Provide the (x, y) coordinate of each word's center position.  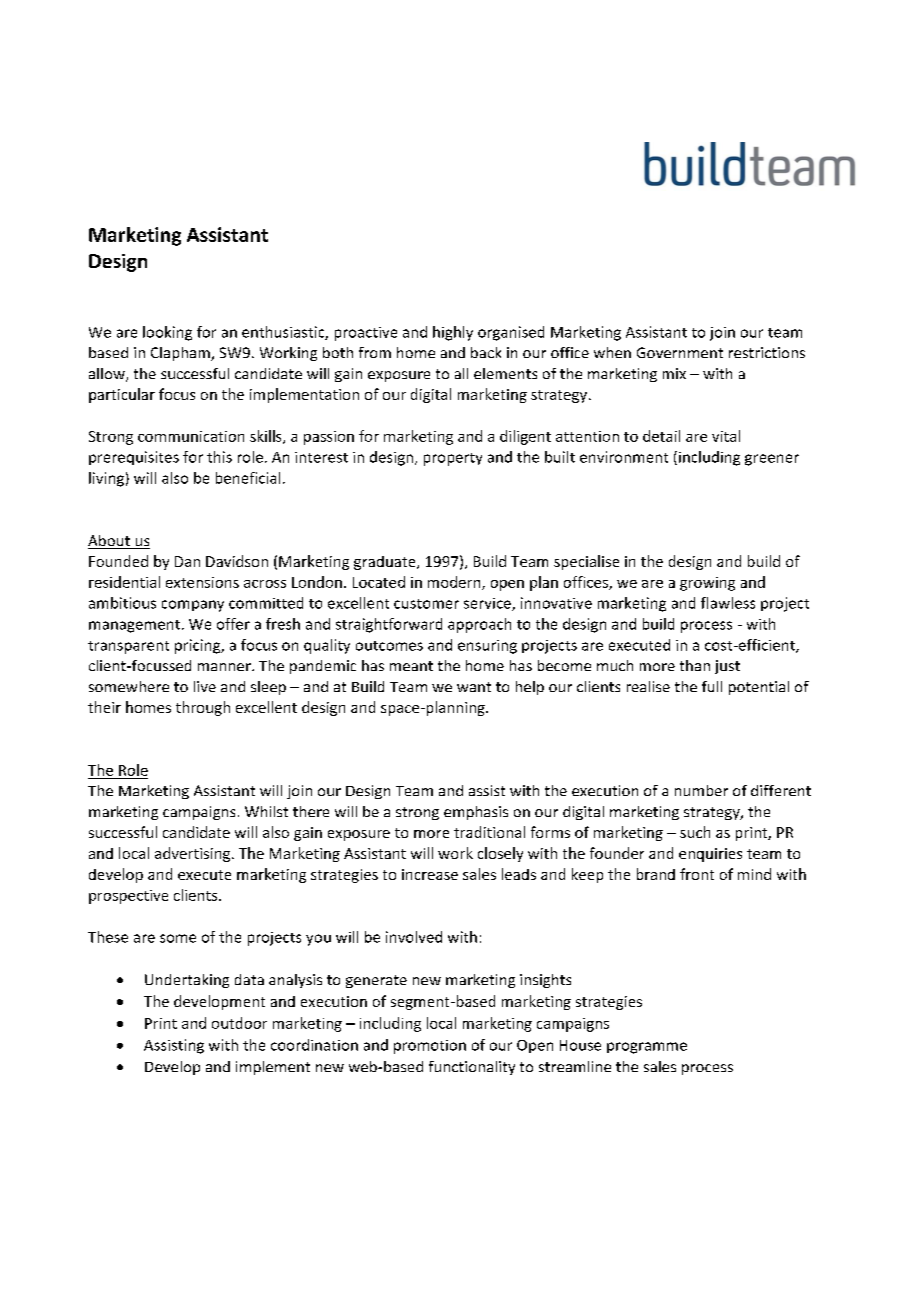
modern (455, 583)
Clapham (181, 354)
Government (680, 352)
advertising (194, 854)
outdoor (239, 1023)
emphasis (476, 813)
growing (707, 584)
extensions (202, 582)
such (695, 832)
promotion (430, 1047)
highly (453, 333)
